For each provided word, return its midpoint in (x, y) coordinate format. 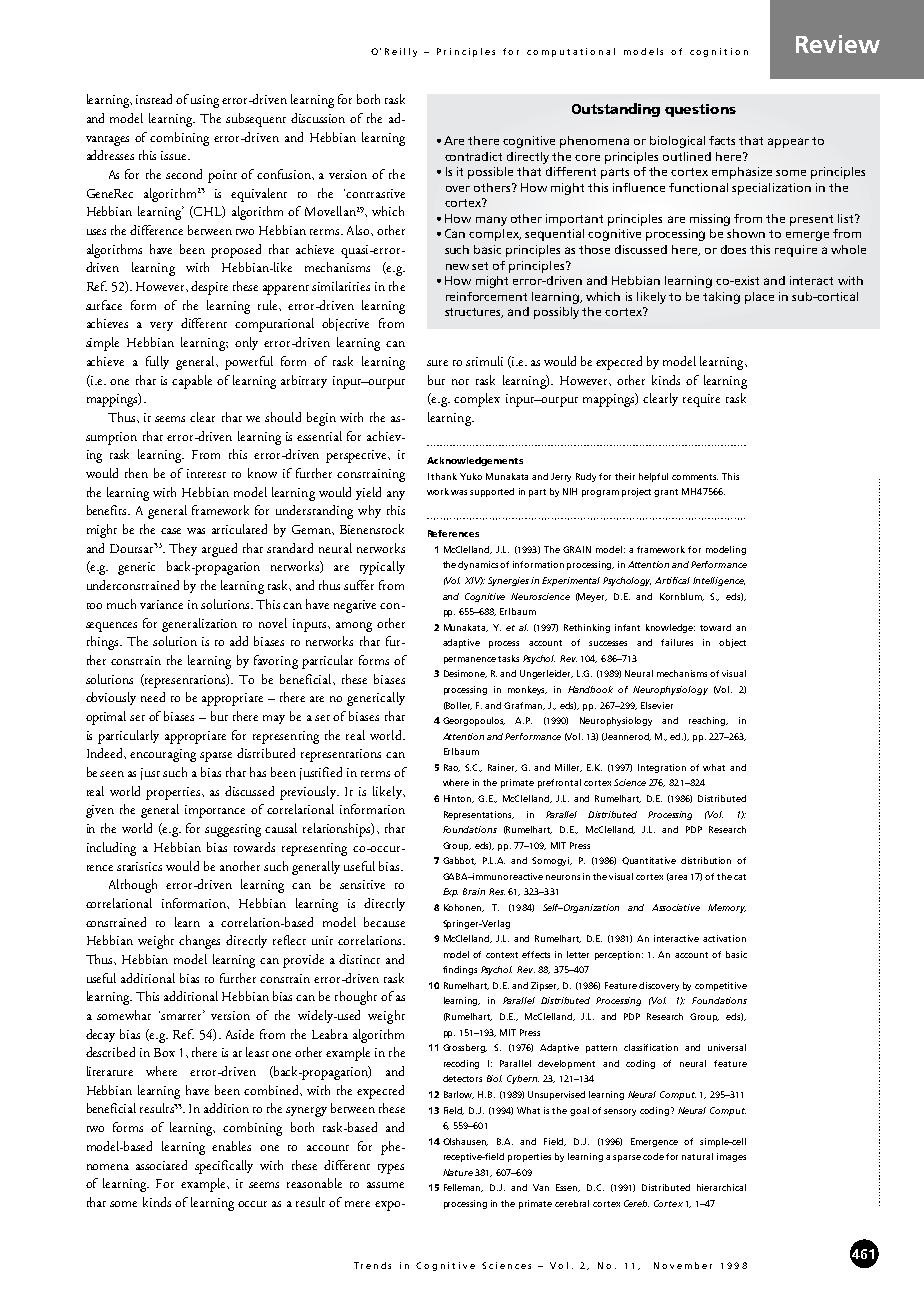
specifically (224, 1167)
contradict (473, 156)
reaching (708, 721)
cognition (719, 52)
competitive (721, 986)
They (183, 549)
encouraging (163, 755)
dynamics (479, 565)
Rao (452, 768)
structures (474, 313)
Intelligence (719, 581)
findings (460, 970)
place (759, 298)
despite (209, 288)
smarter (183, 1015)
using (205, 101)
